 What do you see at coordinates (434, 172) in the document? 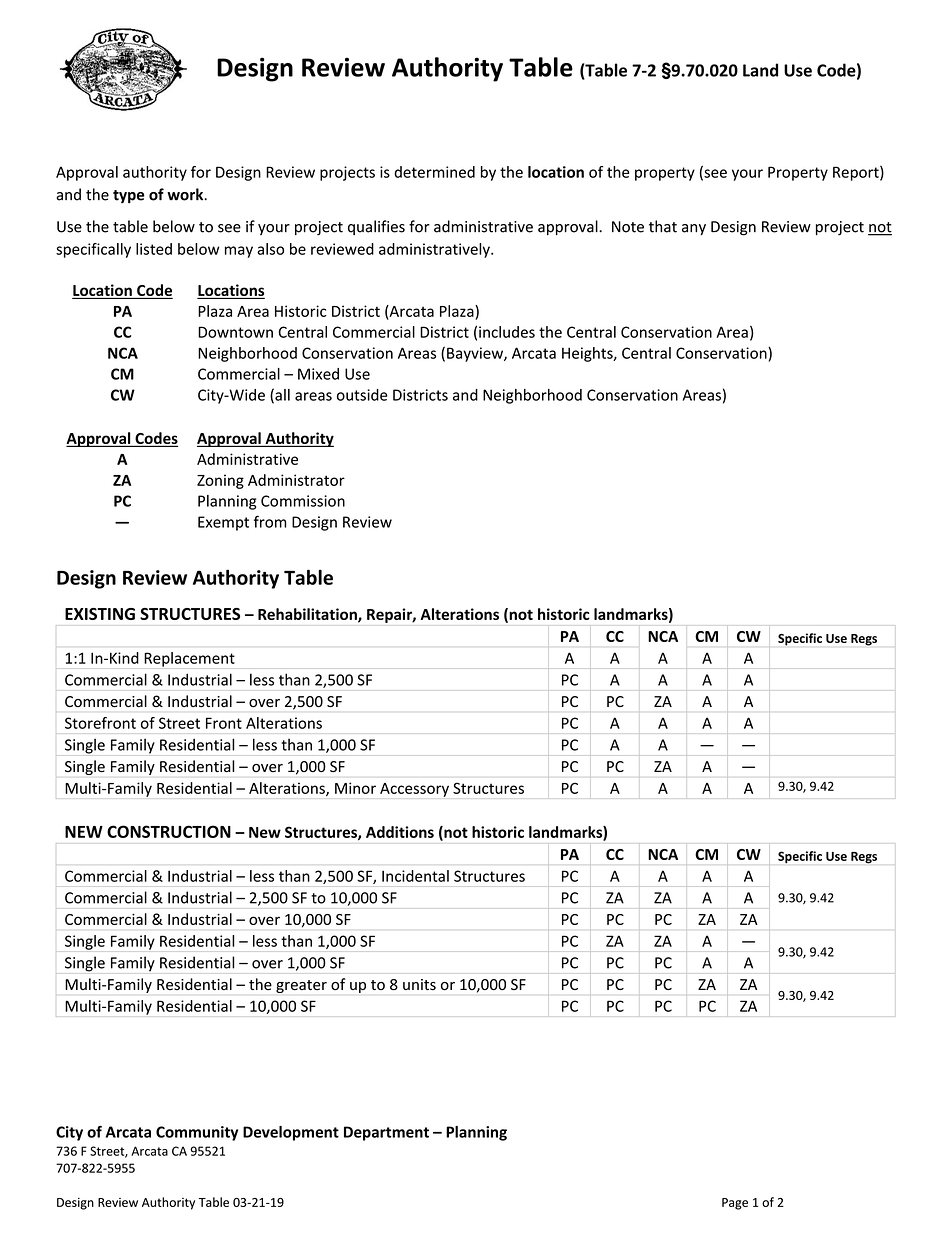
I see `determined` at bounding box center [434, 172].
